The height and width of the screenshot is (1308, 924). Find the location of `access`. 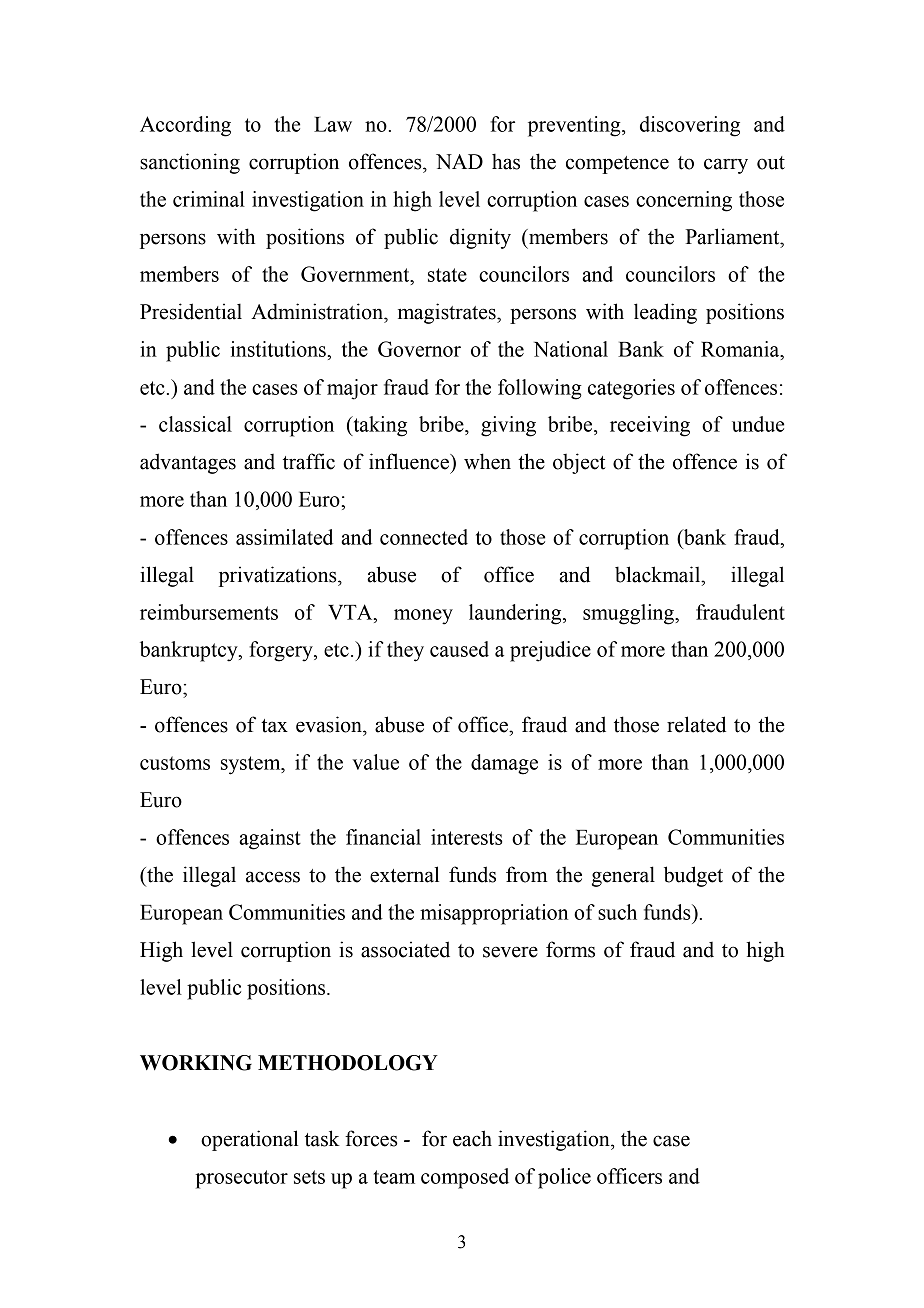

access is located at coordinates (273, 877).
